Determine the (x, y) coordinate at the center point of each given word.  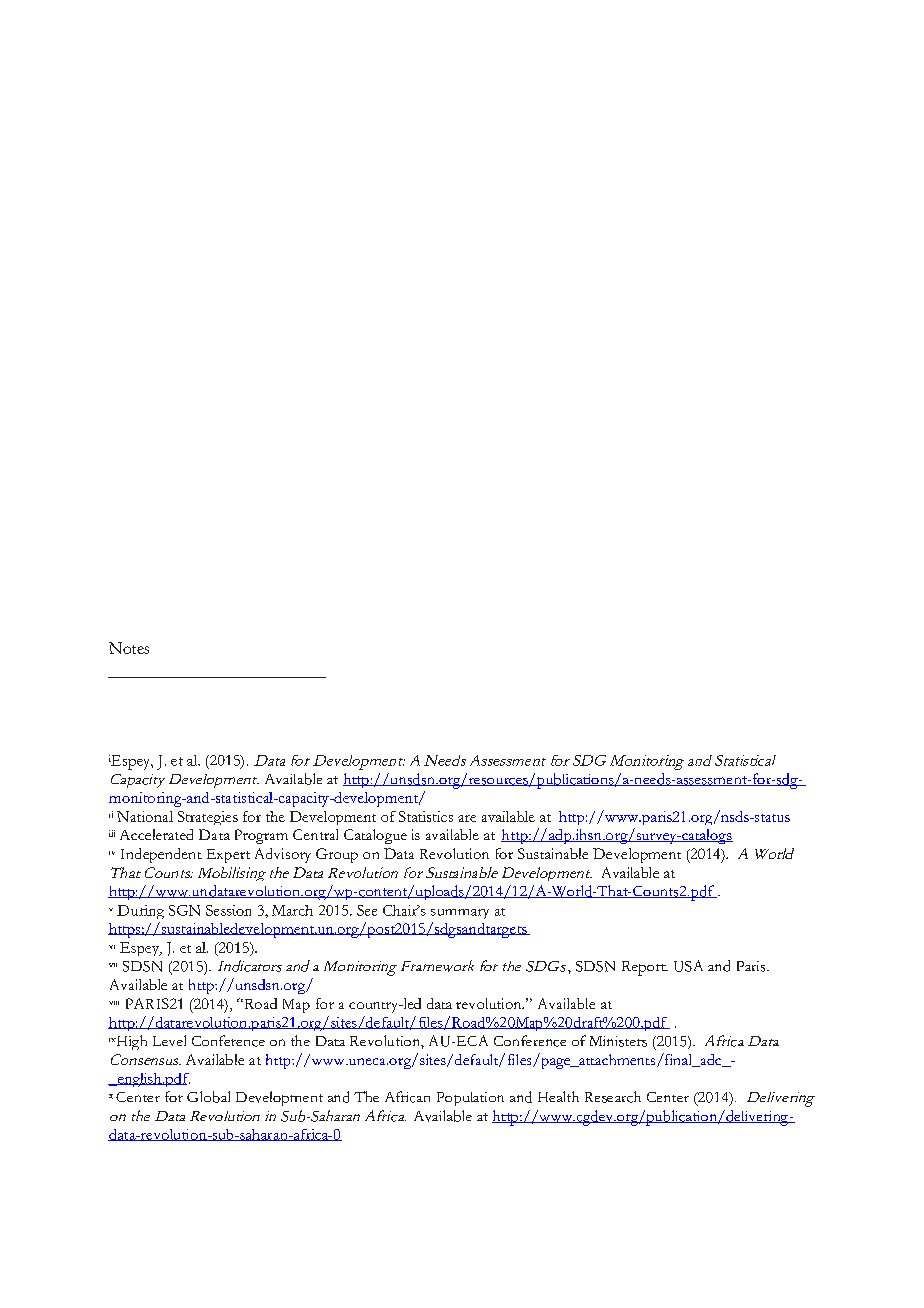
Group (337, 855)
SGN (184, 910)
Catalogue (375, 836)
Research (613, 1097)
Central (315, 834)
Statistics (426, 816)
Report (645, 968)
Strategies (208, 818)
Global (208, 1097)
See (367, 910)
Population (470, 1099)
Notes (129, 648)
